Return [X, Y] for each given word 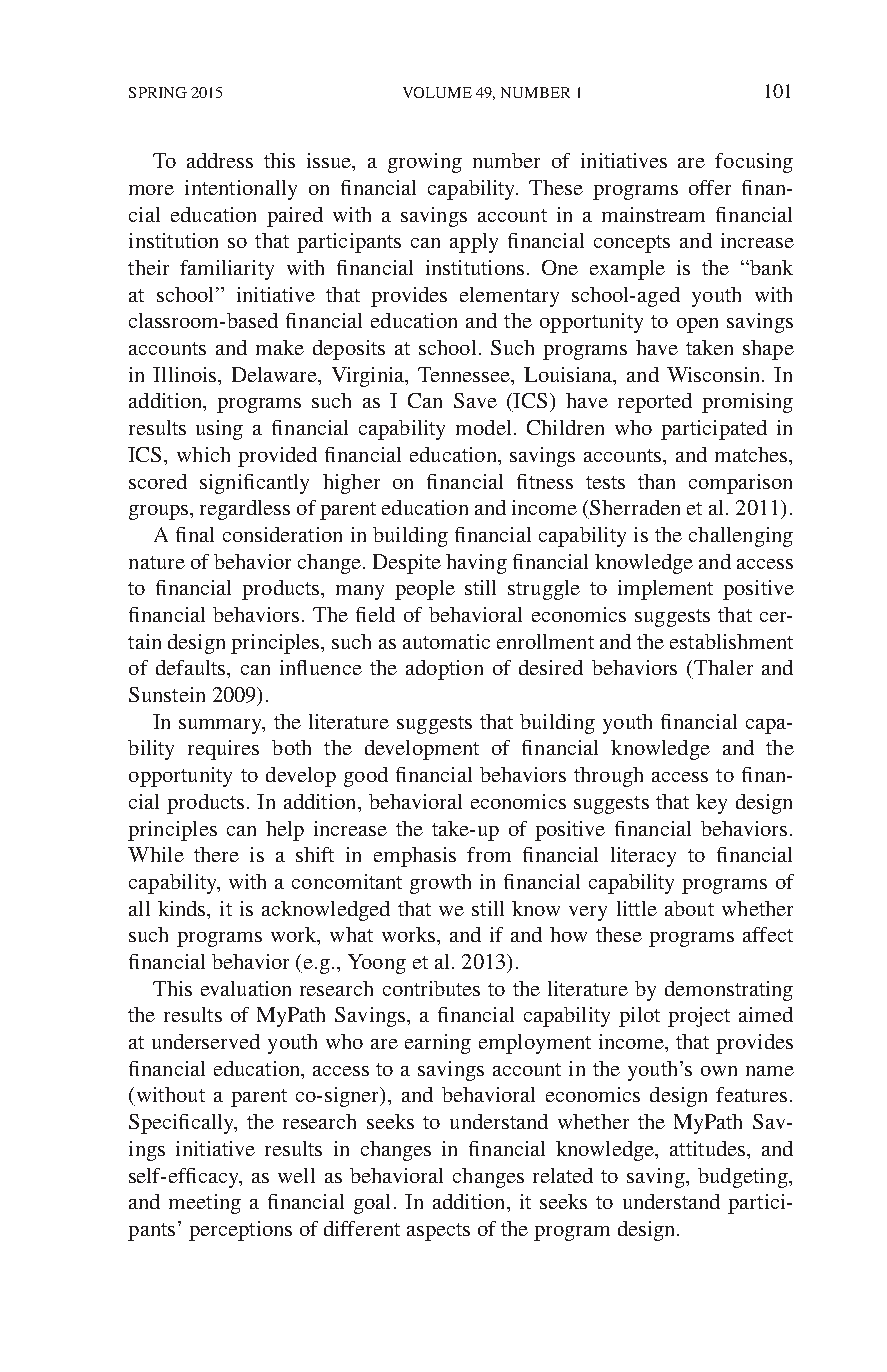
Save [475, 400]
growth [440, 884]
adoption [444, 670]
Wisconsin [715, 374]
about [689, 908]
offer [710, 187]
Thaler [723, 667]
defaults [192, 667]
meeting [205, 1204]
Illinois [186, 374]
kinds [183, 908]
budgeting [744, 1178]
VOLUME [437, 92]
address [220, 160]
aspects [438, 1232]
